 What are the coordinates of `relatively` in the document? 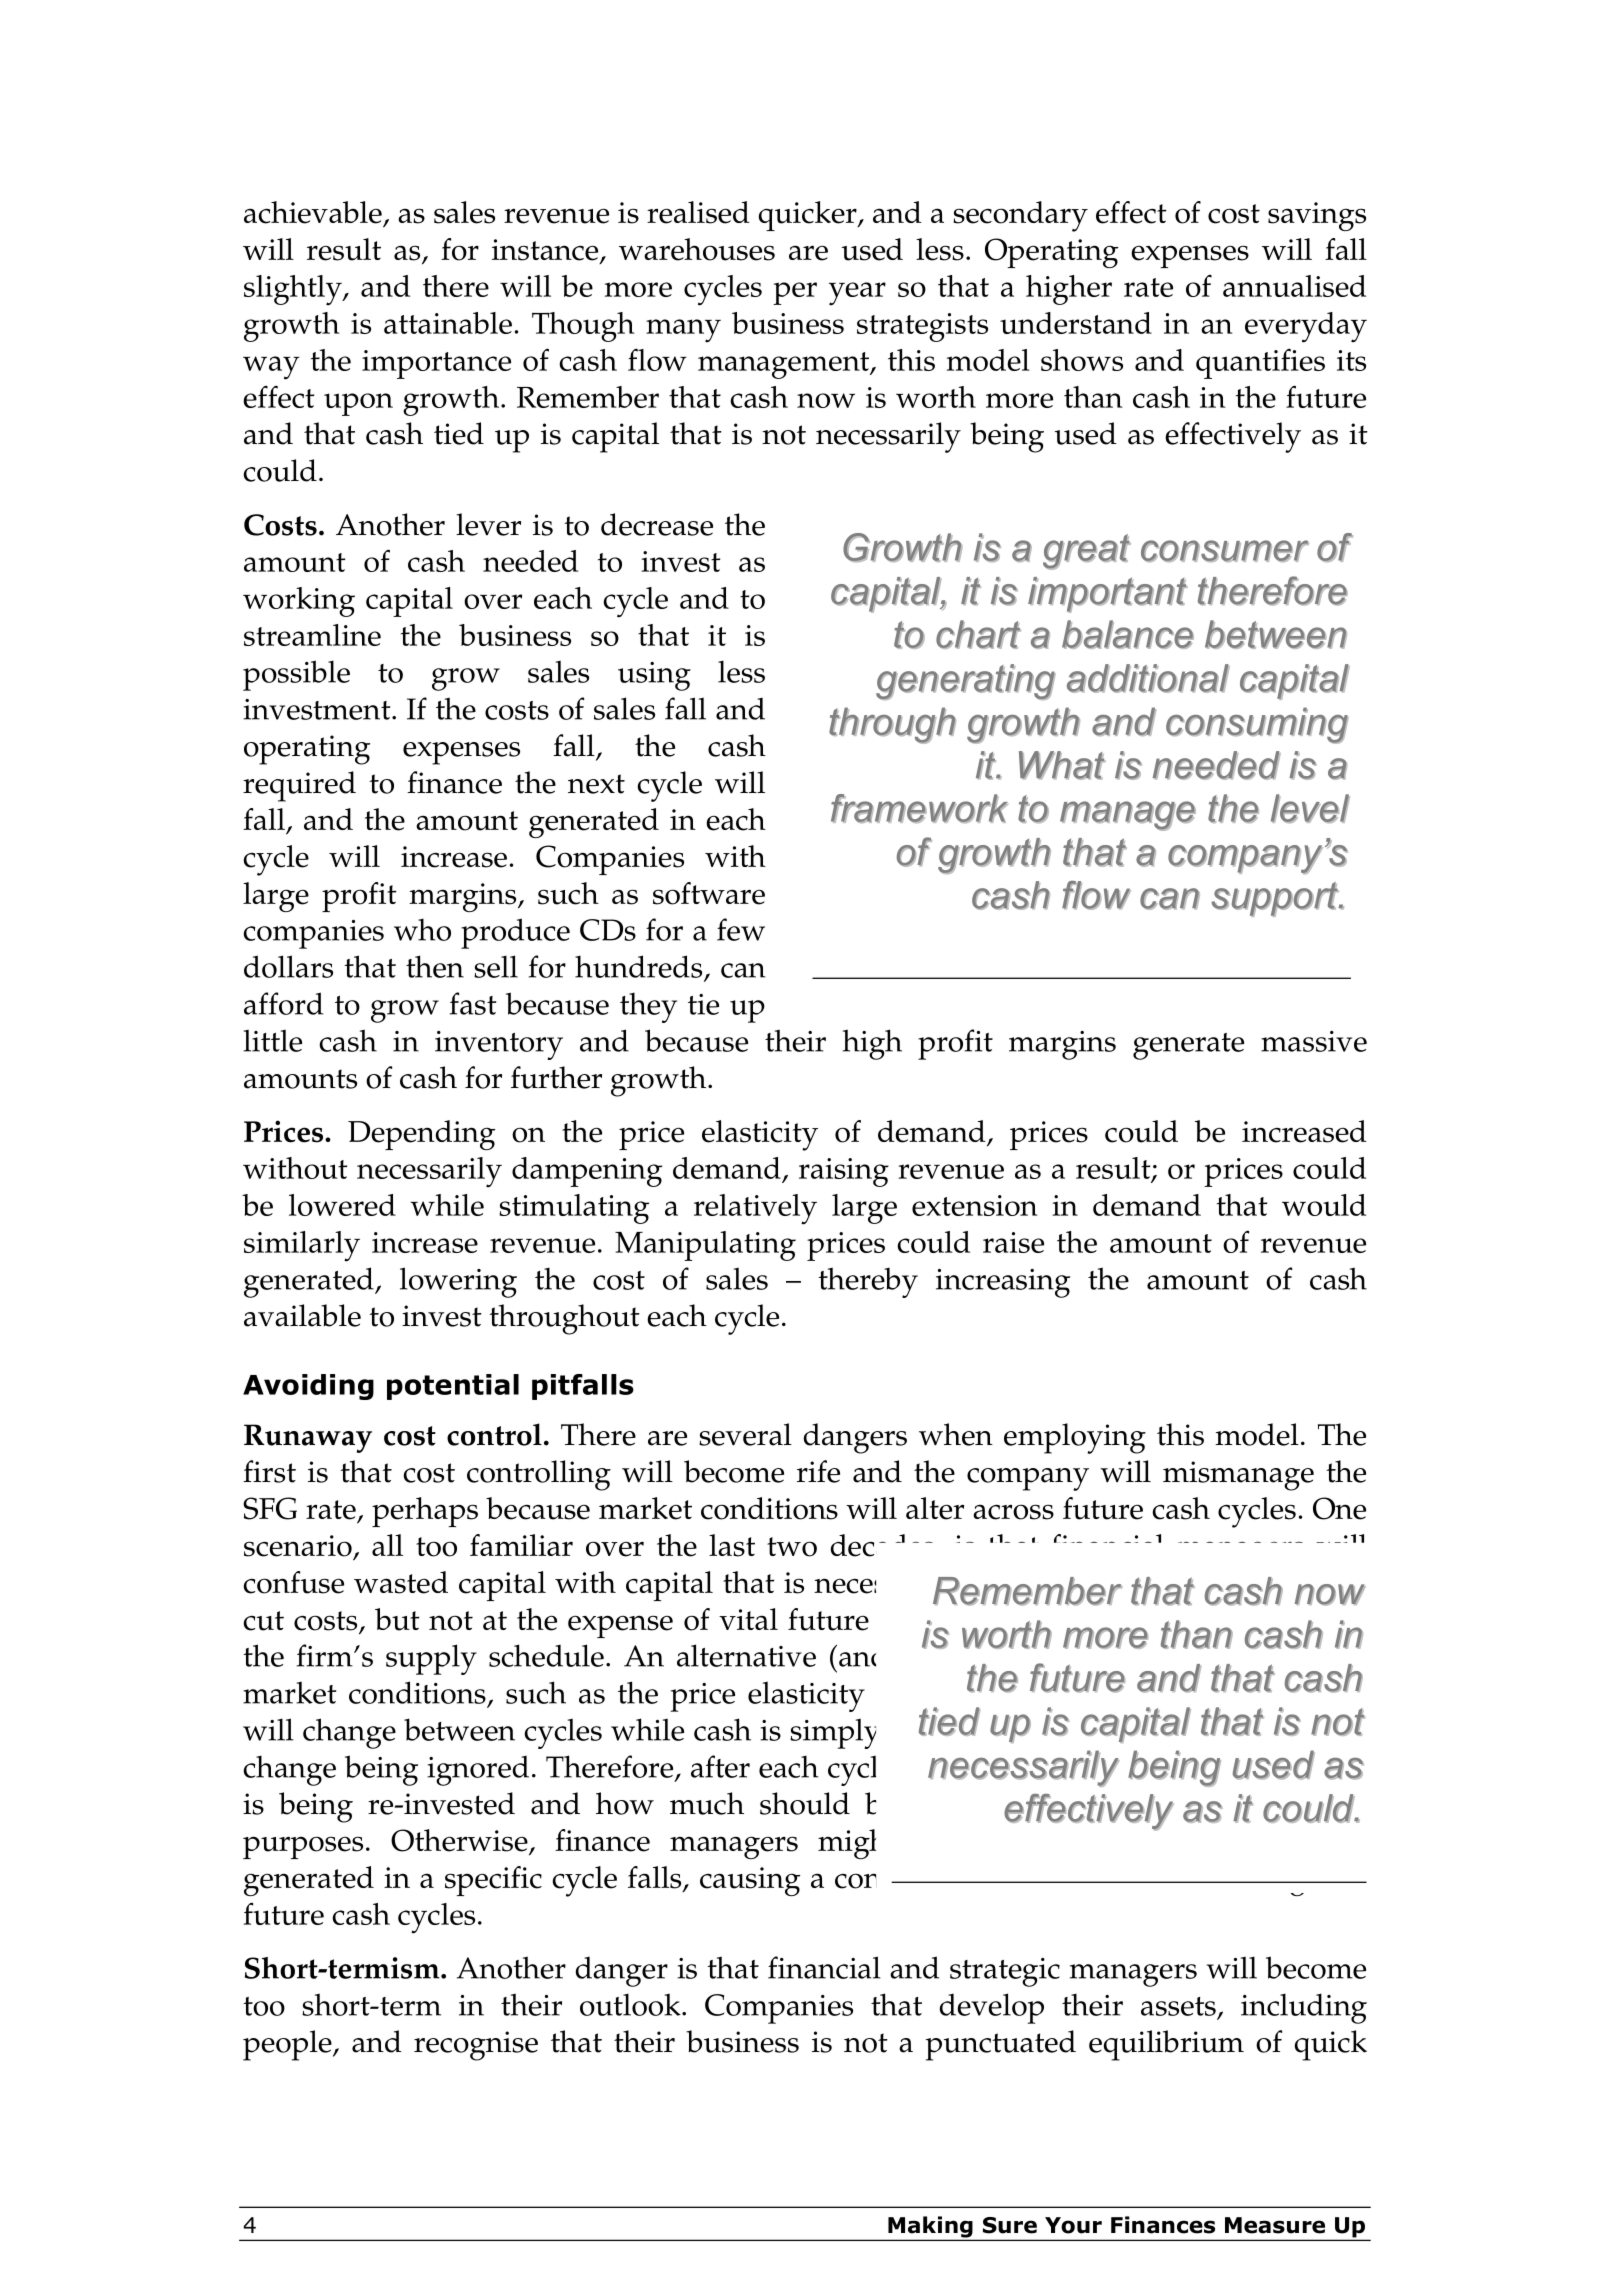 It's located at (755, 1209).
